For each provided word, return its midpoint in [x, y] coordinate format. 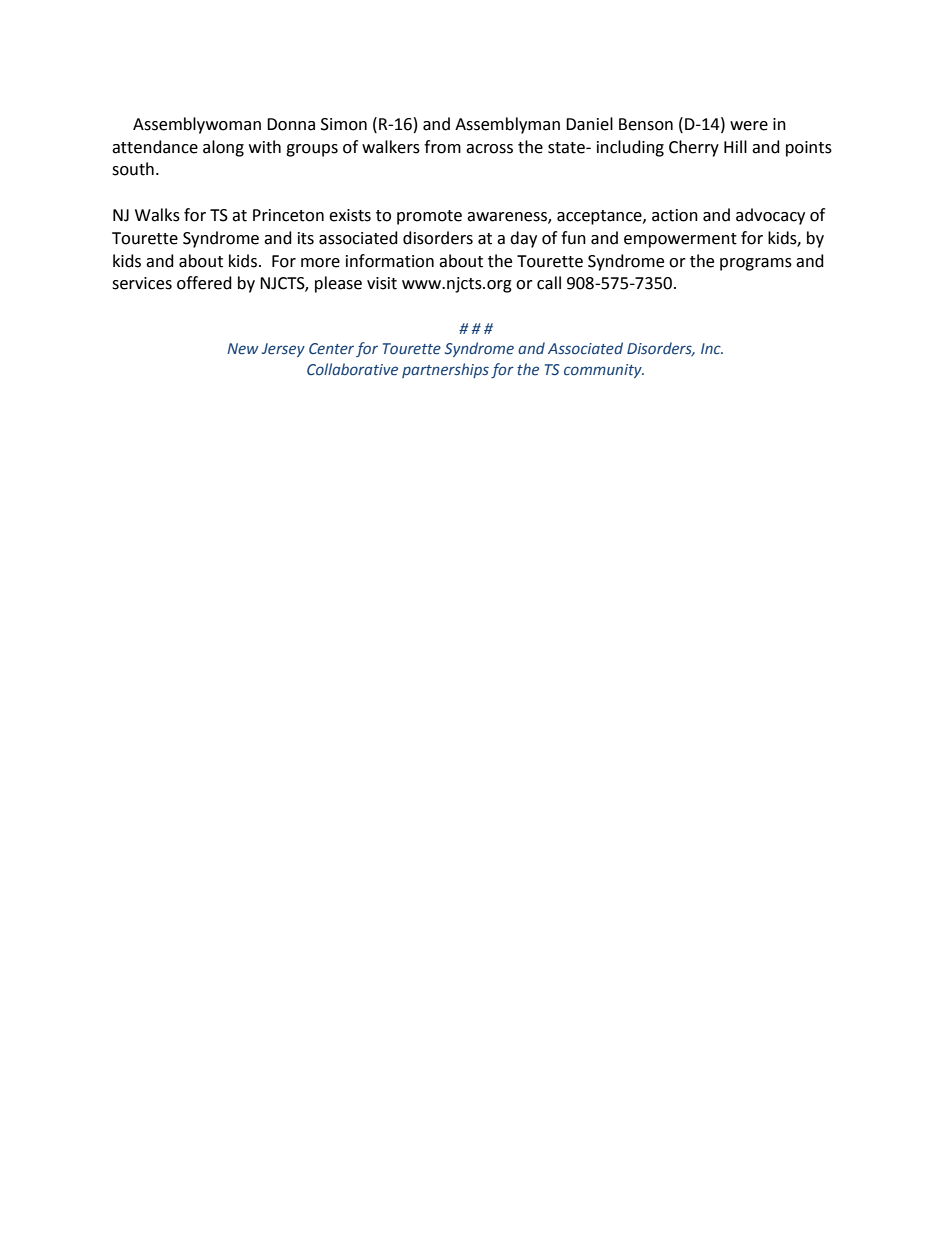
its [306, 238]
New [243, 349]
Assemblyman [507, 125]
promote [429, 217]
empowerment [680, 240]
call [549, 283]
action [675, 215]
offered [204, 283]
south [133, 169]
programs [756, 264]
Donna [291, 124]
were [749, 126]
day [523, 239]
